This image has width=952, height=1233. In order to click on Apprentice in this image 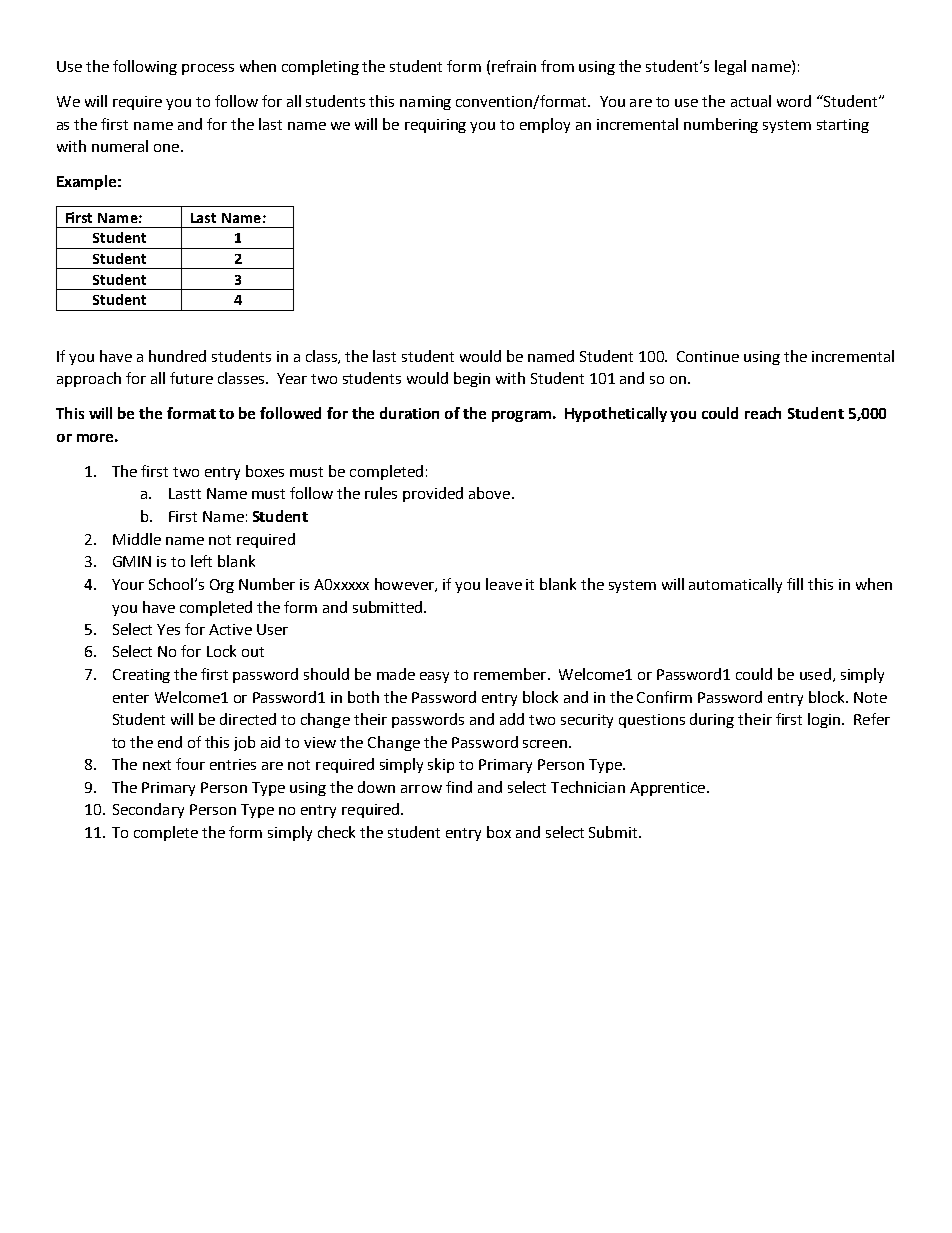, I will do `click(669, 789)`.
